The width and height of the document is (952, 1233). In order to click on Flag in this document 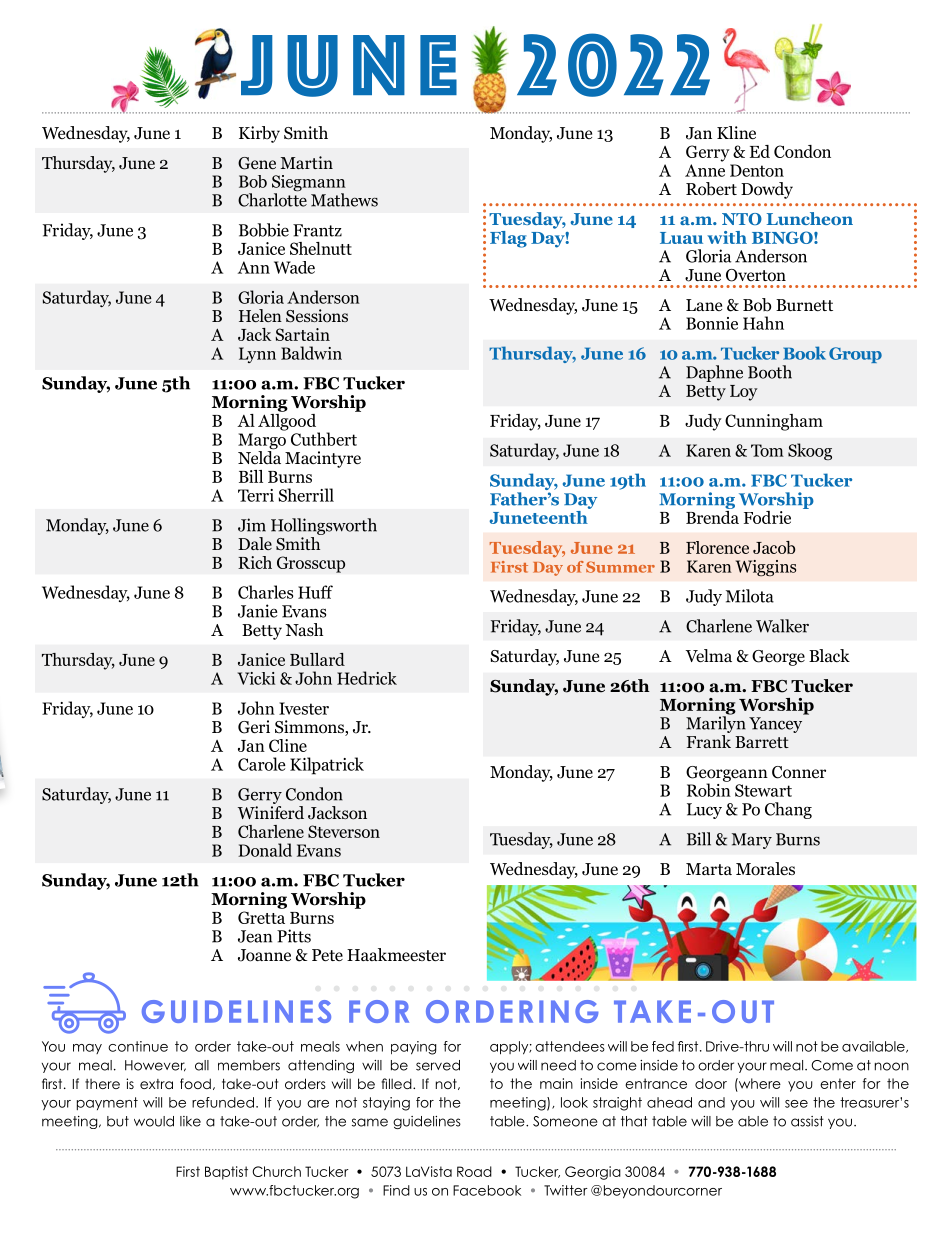, I will do `click(508, 239)`.
